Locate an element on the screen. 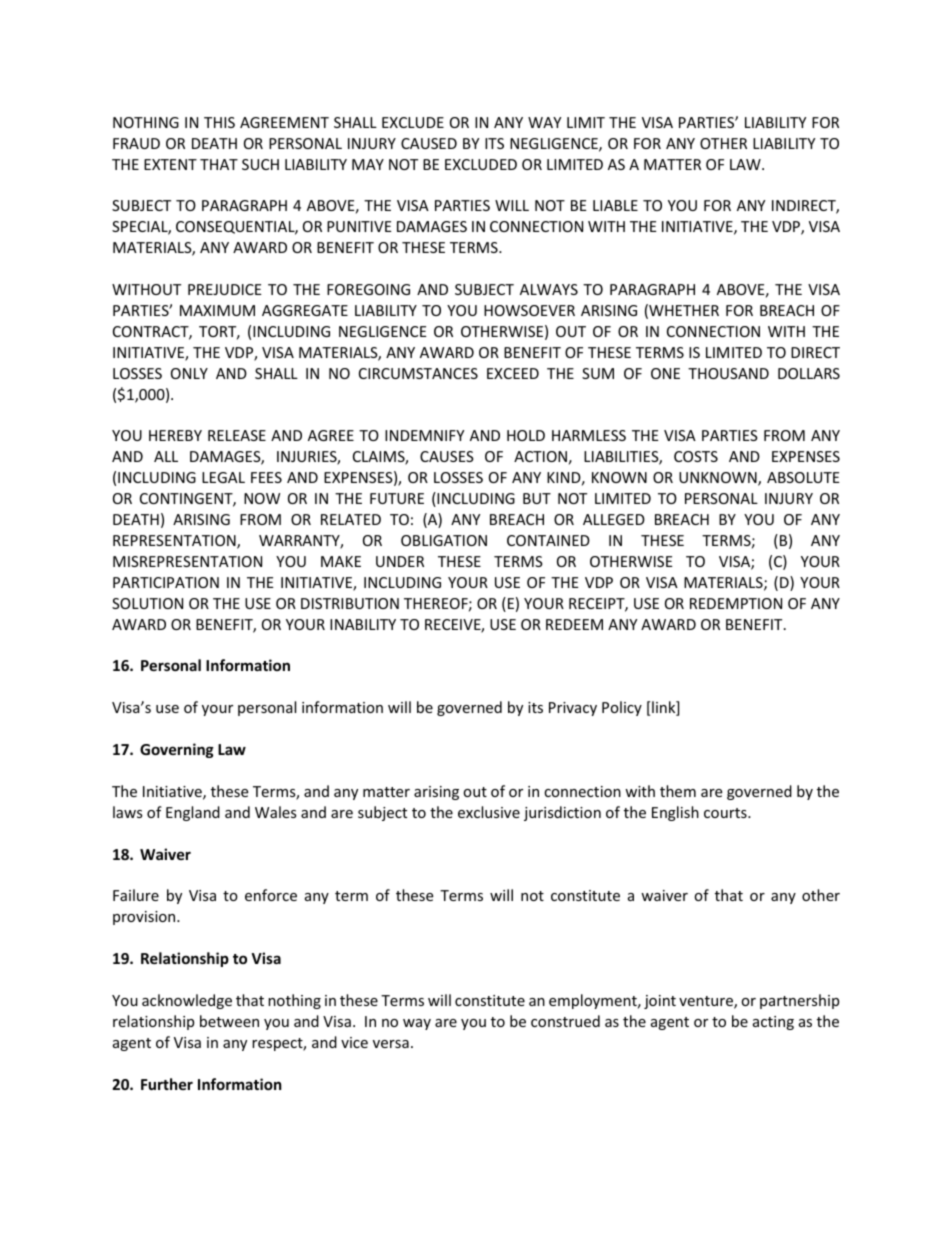 The image size is (952, 1233). versa is located at coordinates (391, 1044).
